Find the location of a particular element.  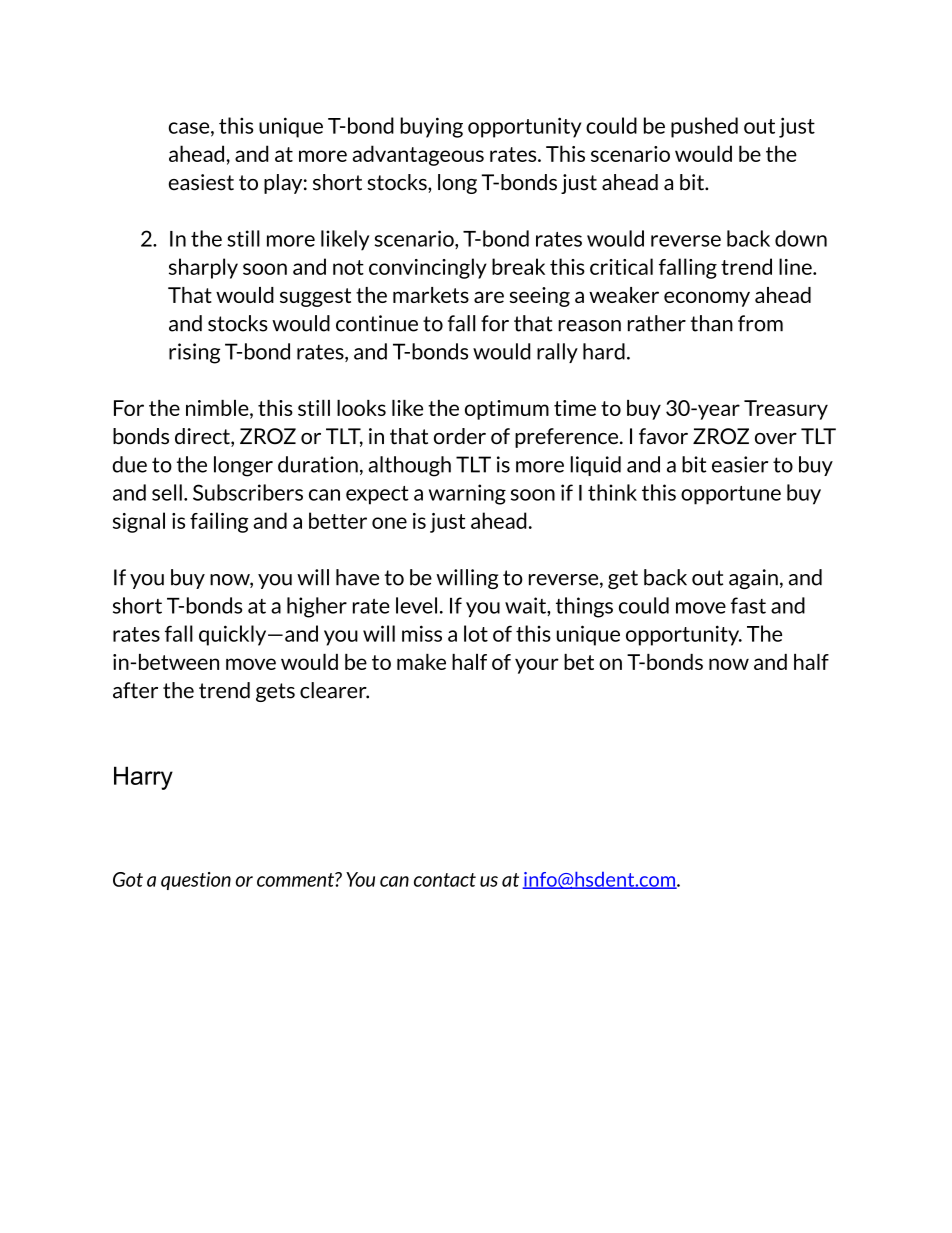

opportune is located at coordinates (731, 495).
